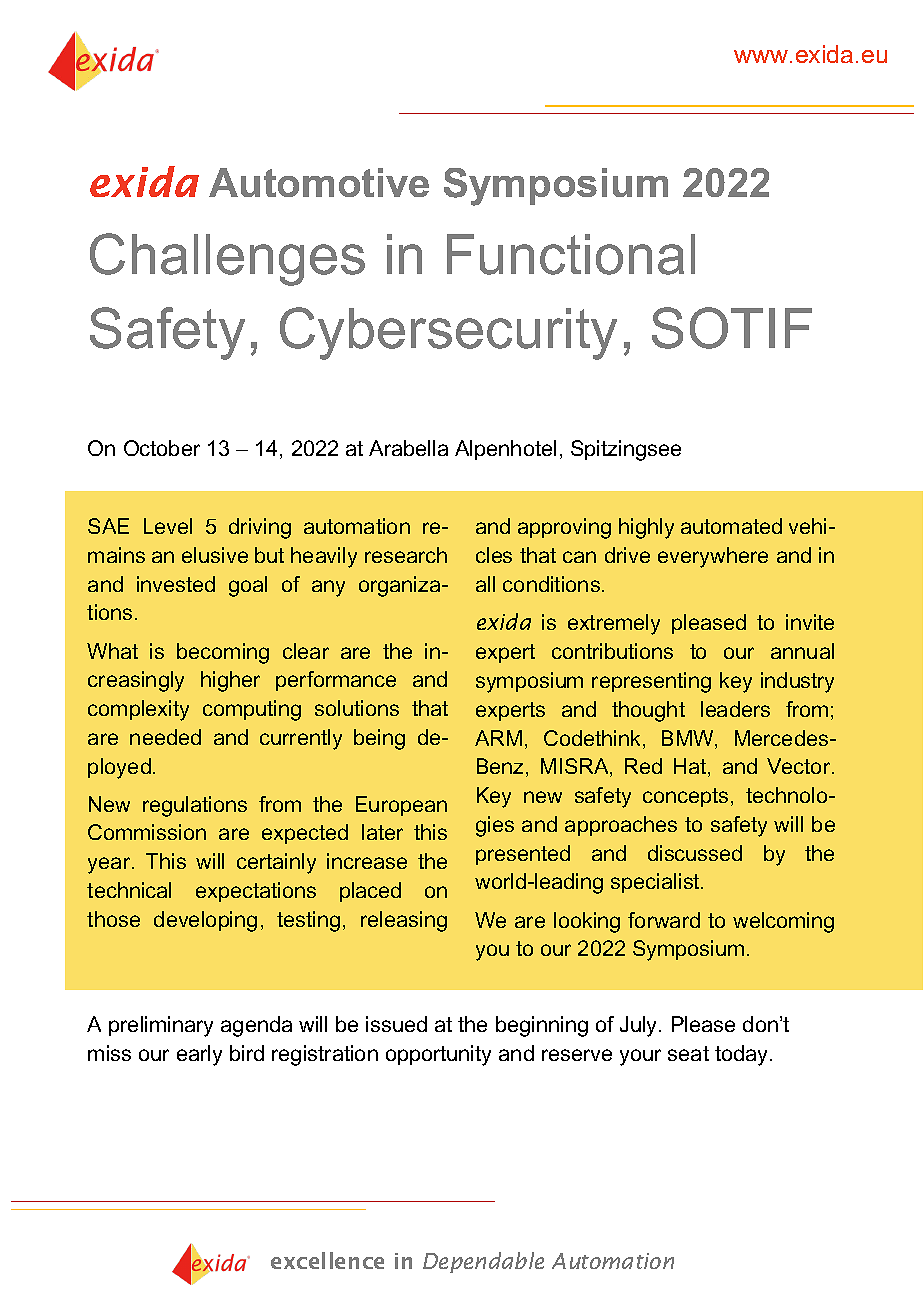 This page has height=1308, width=924. Describe the element at coordinates (227, 259) in the page. I see `Challenges` at that location.
